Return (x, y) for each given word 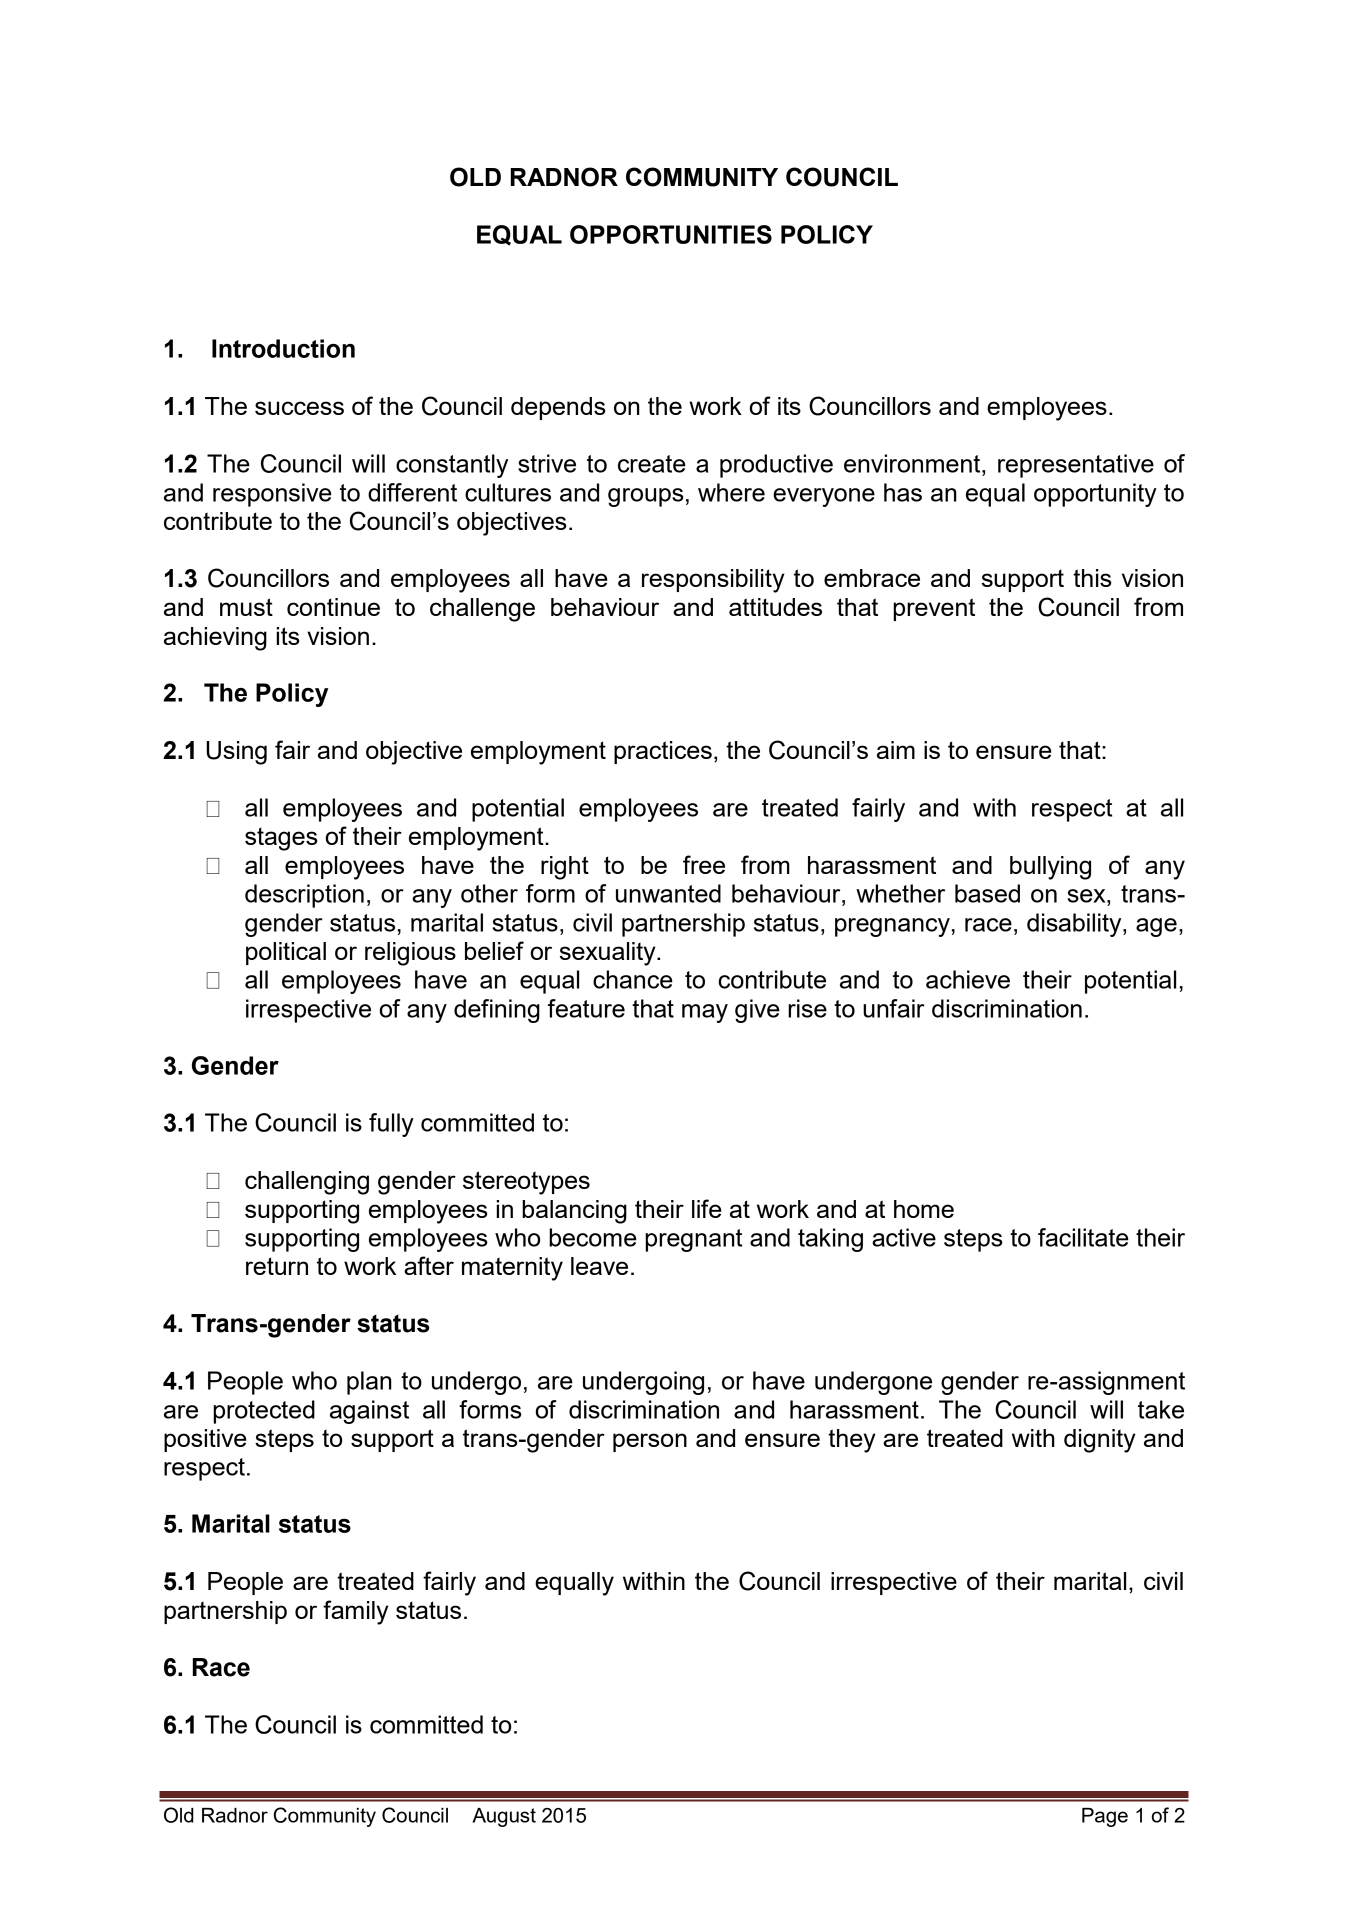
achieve (968, 979)
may (705, 1013)
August (504, 1817)
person (650, 1442)
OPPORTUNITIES (671, 234)
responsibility (713, 581)
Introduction (283, 348)
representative (1076, 466)
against (369, 1412)
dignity (1100, 1441)
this (1092, 578)
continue (333, 607)
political (286, 953)
